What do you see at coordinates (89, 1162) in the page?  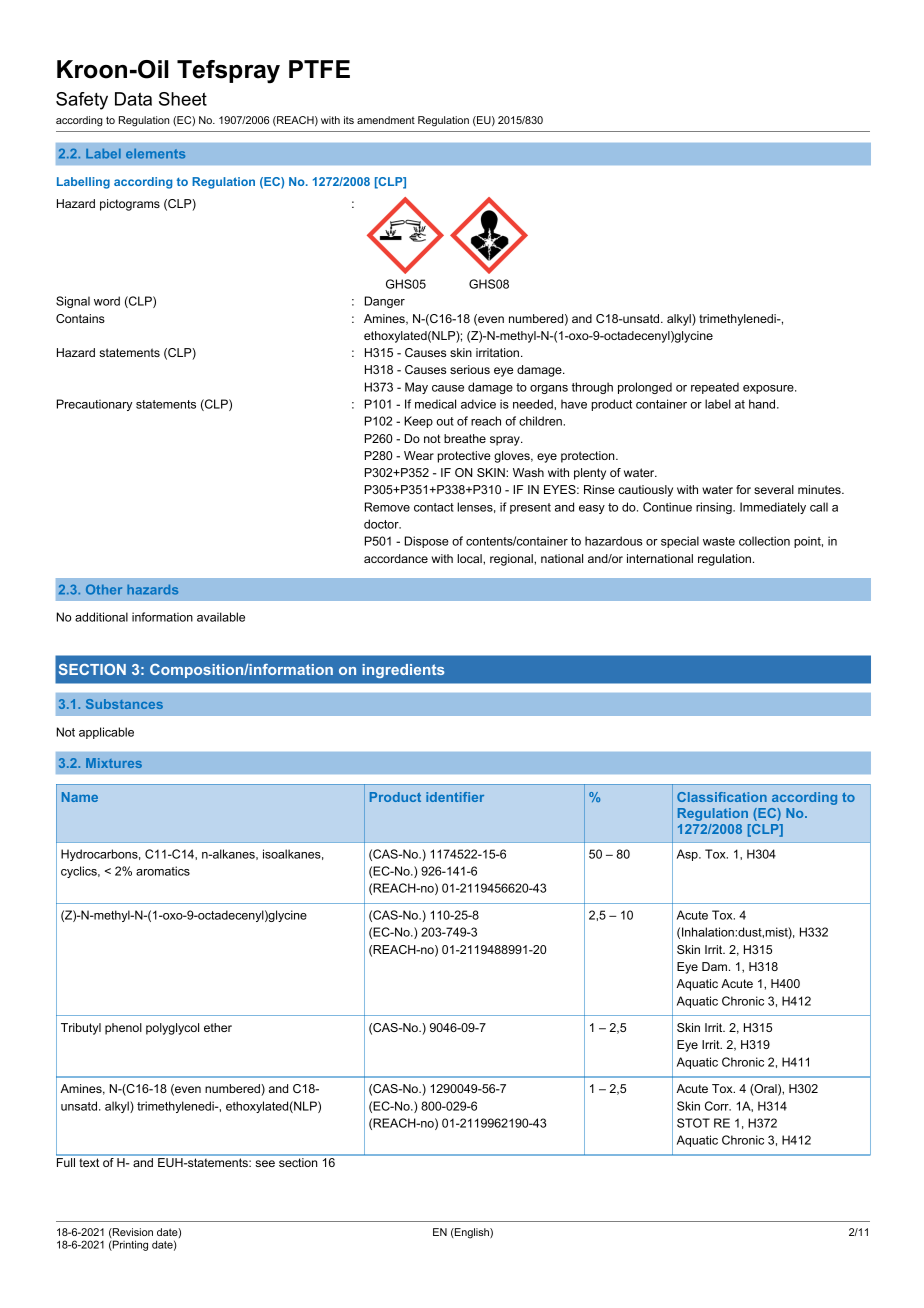 I see `text` at bounding box center [89, 1162].
